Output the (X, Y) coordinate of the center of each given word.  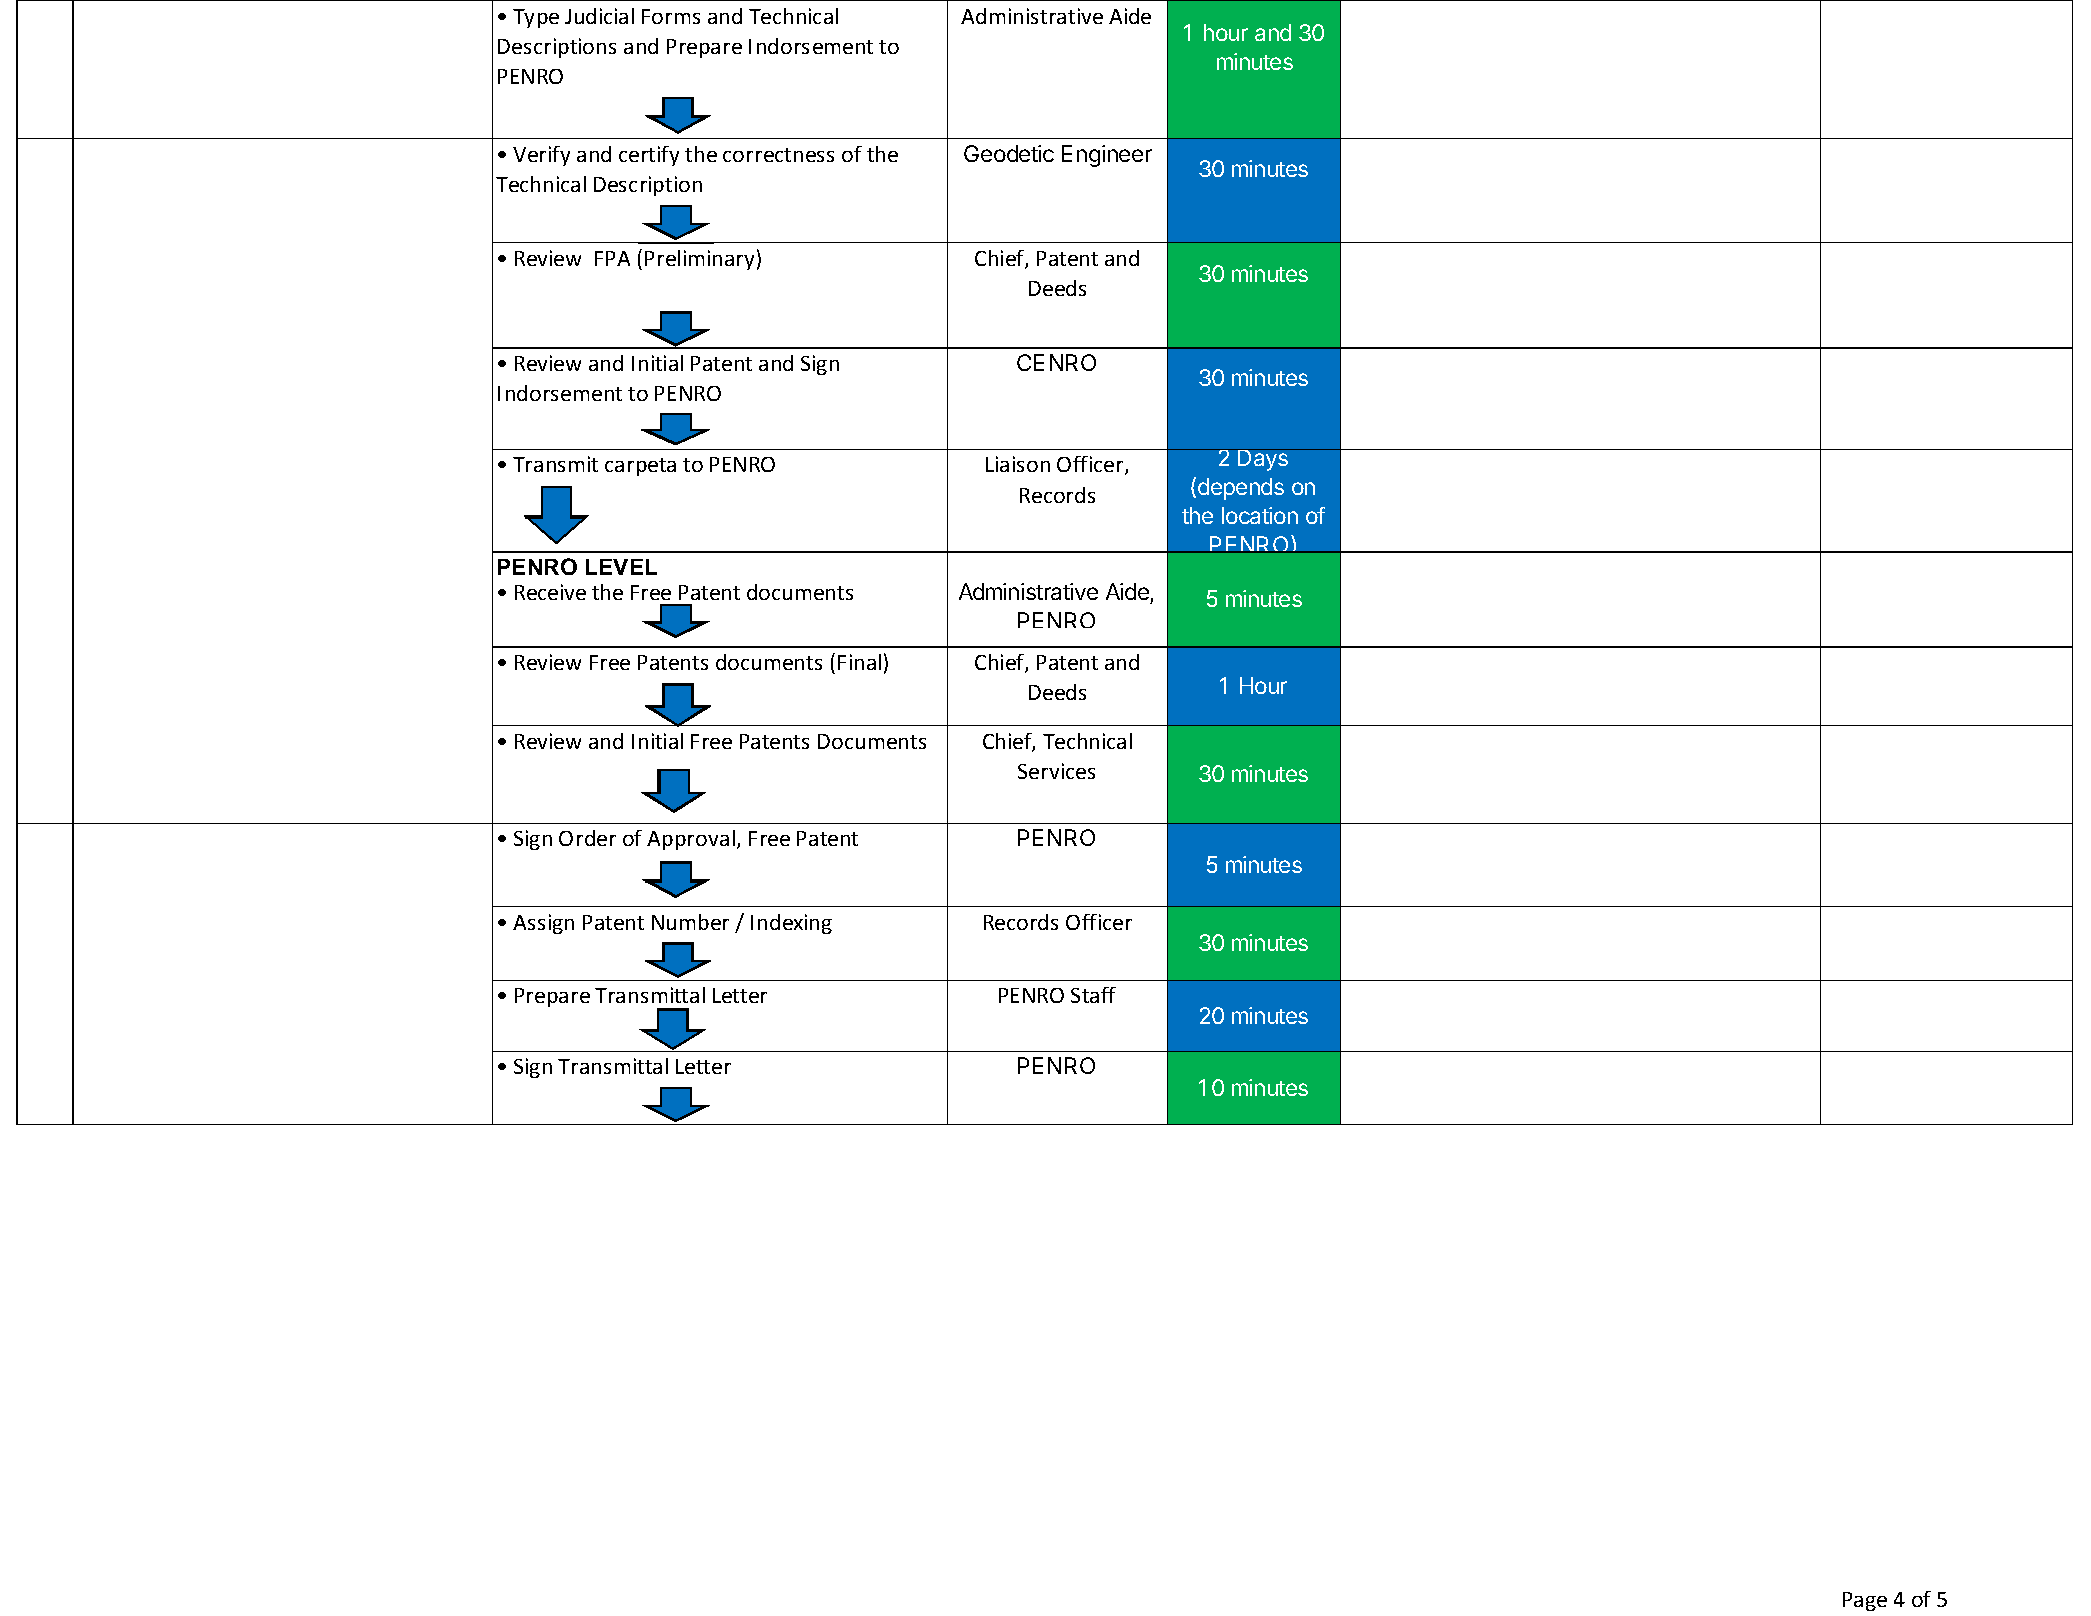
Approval (691, 840)
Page (1865, 1601)
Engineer (1107, 156)
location (1260, 515)
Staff (1093, 995)
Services (1056, 771)
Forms (671, 16)
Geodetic (1009, 153)
